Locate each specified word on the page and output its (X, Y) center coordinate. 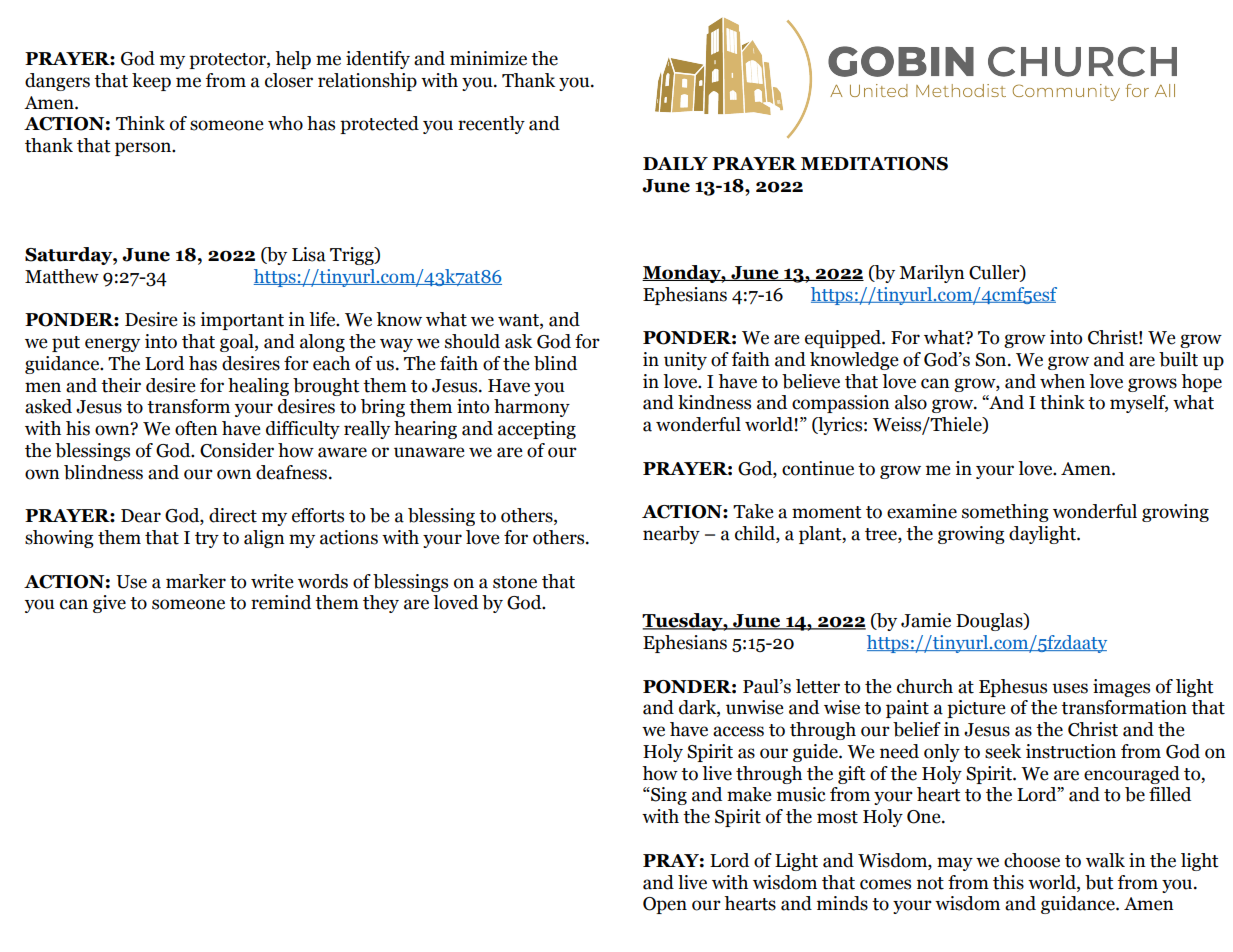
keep (151, 82)
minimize (488, 58)
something (1005, 513)
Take (753, 511)
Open (665, 905)
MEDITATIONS (874, 164)
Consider (237, 450)
